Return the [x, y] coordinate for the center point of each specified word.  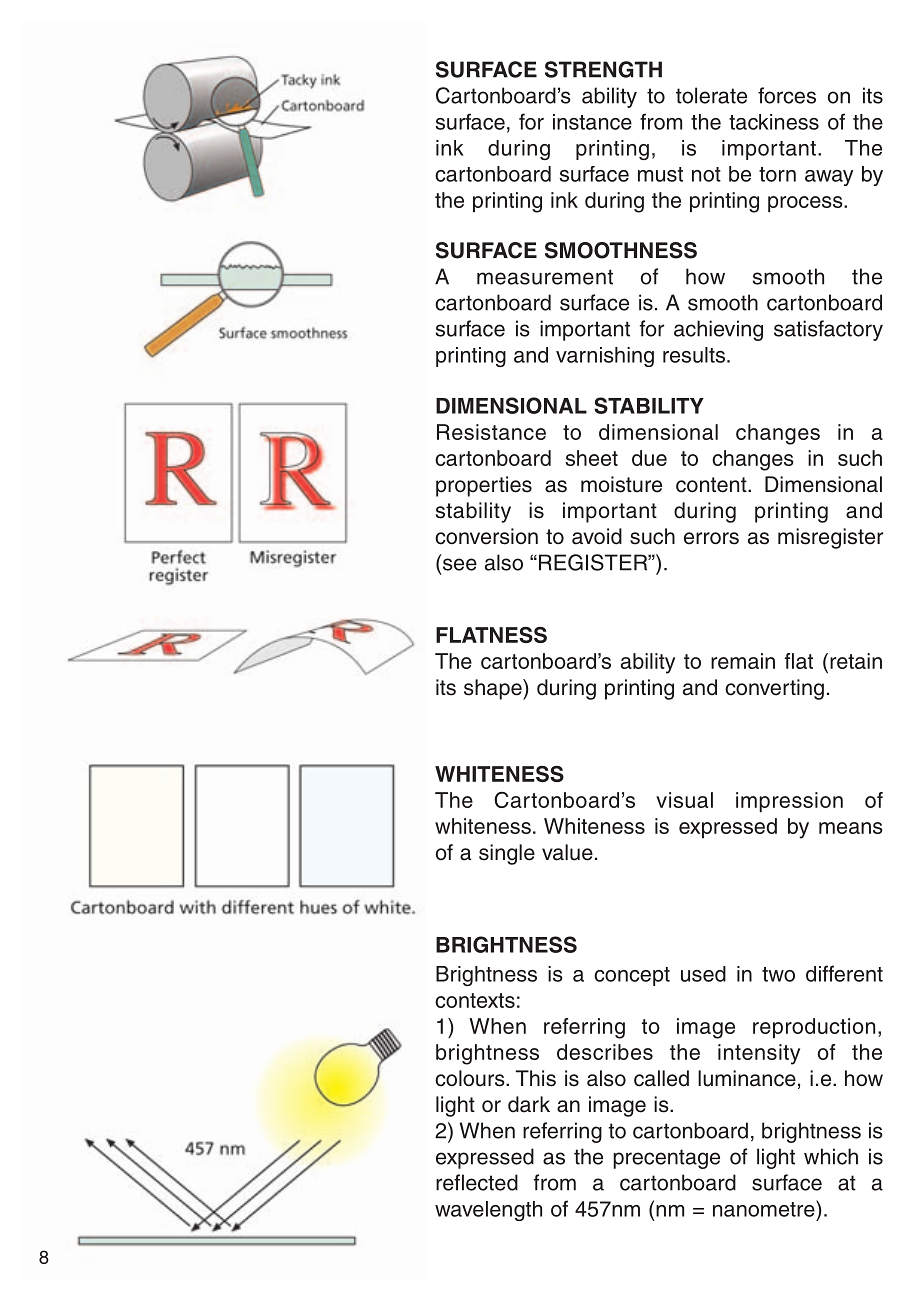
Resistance [491, 432]
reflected [477, 1182]
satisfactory [828, 330]
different [844, 973]
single [507, 854]
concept [632, 976]
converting [774, 689]
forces [787, 95]
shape [494, 689]
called [661, 1078]
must [660, 174]
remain [743, 661]
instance [592, 122]
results [694, 355]
